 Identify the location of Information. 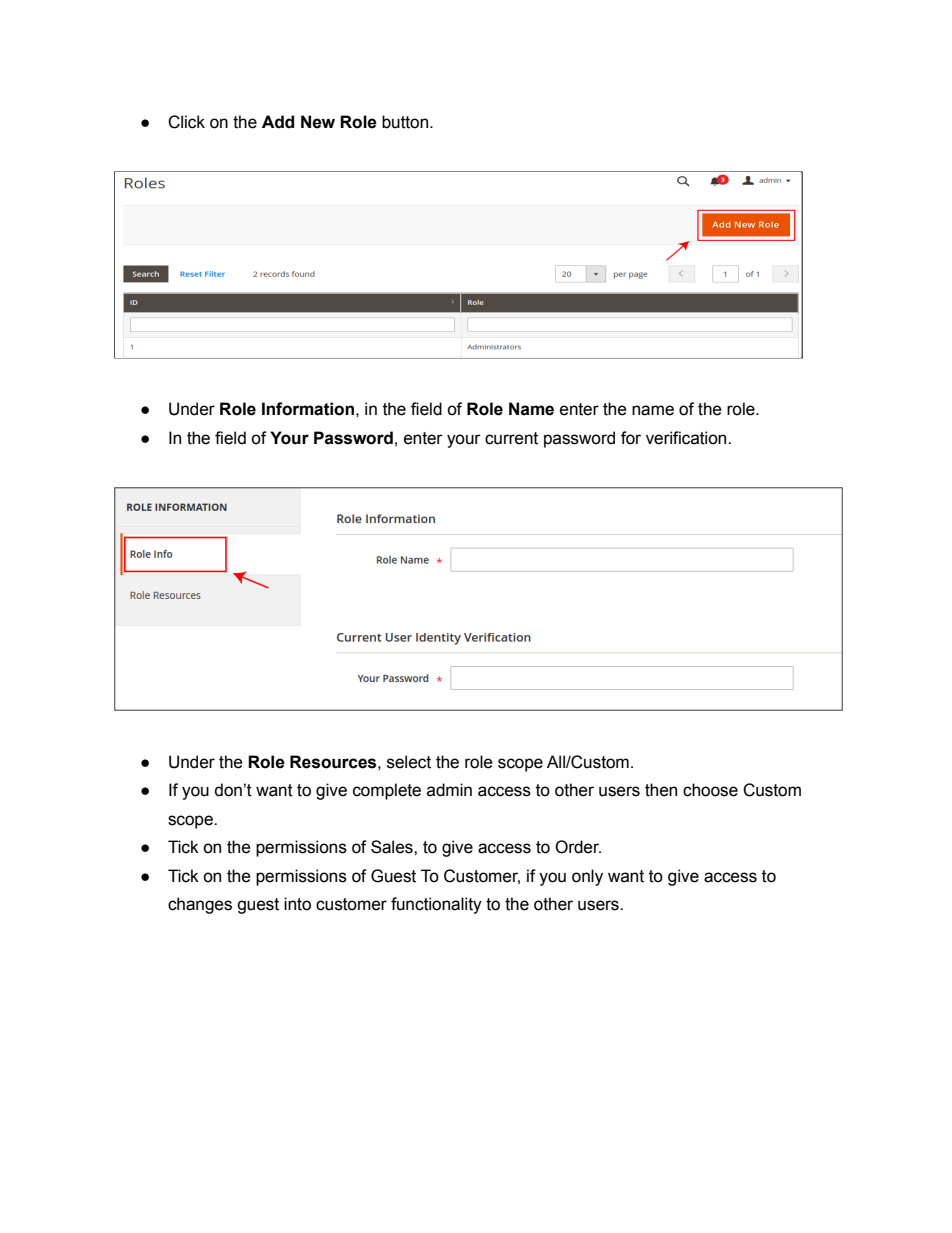
(308, 409).
